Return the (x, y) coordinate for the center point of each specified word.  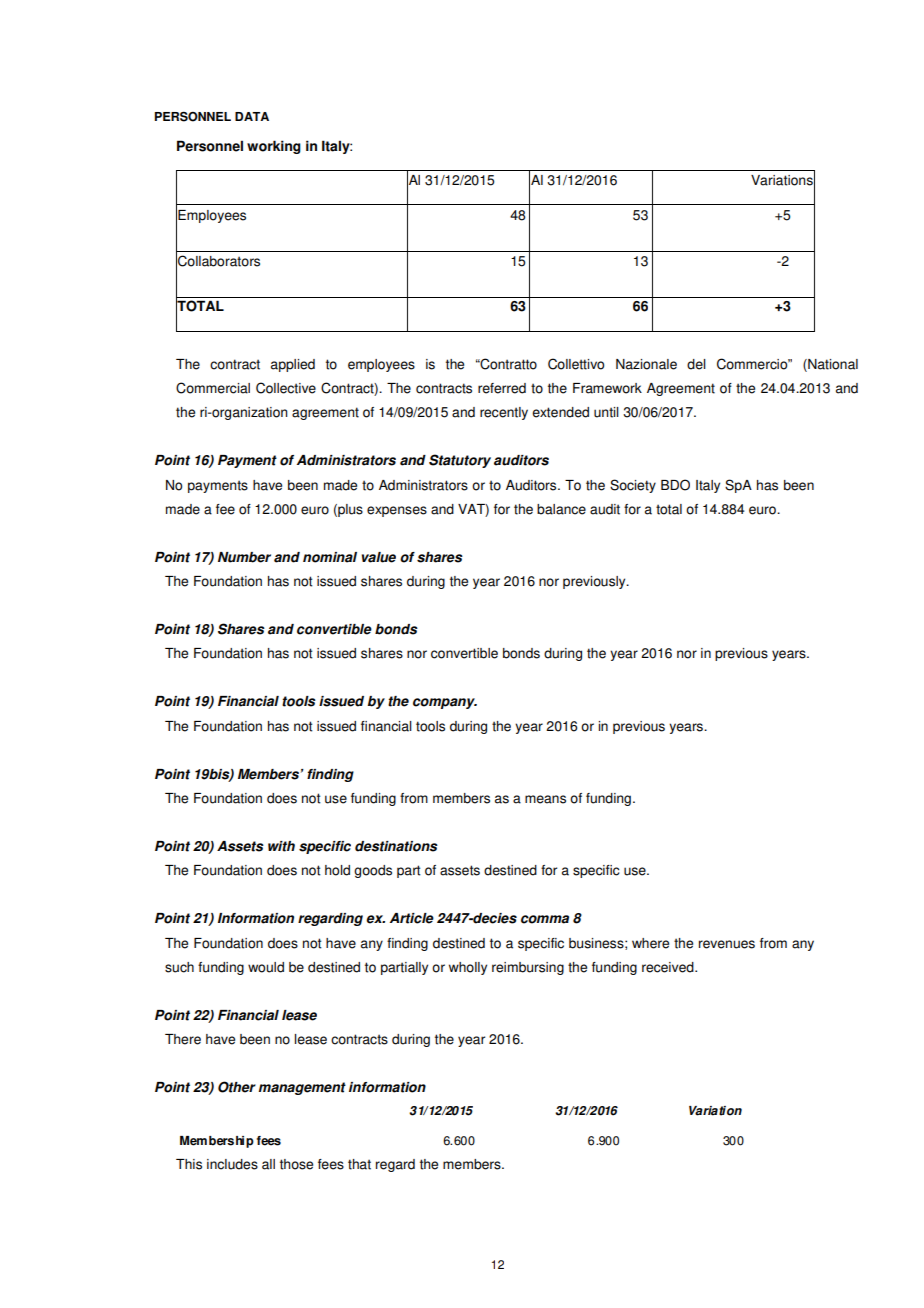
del (696, 364)
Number (244, 557)
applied (293, 365)
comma (545, 919)
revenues (727, 944)
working (274, 147)
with (281, 846)
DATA (252, 116)
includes (232, 1164)
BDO (675, 485)
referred (502, 388)
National (832, 365)
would (266, 967)
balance (561, 509)
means (545, 799)
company (445, 703)
